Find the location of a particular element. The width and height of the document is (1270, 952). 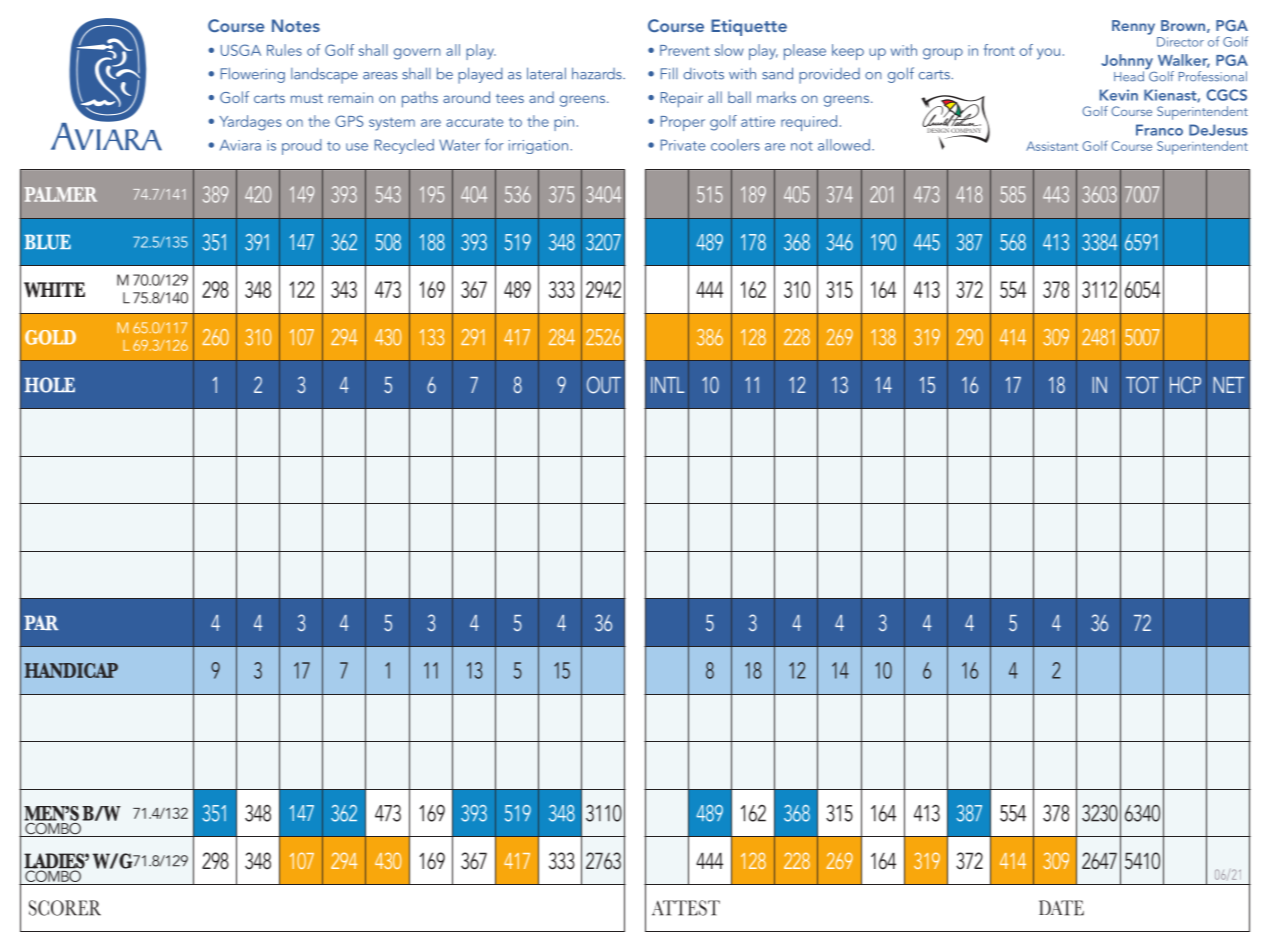

HCP is located at coordinates (1185, 385).
